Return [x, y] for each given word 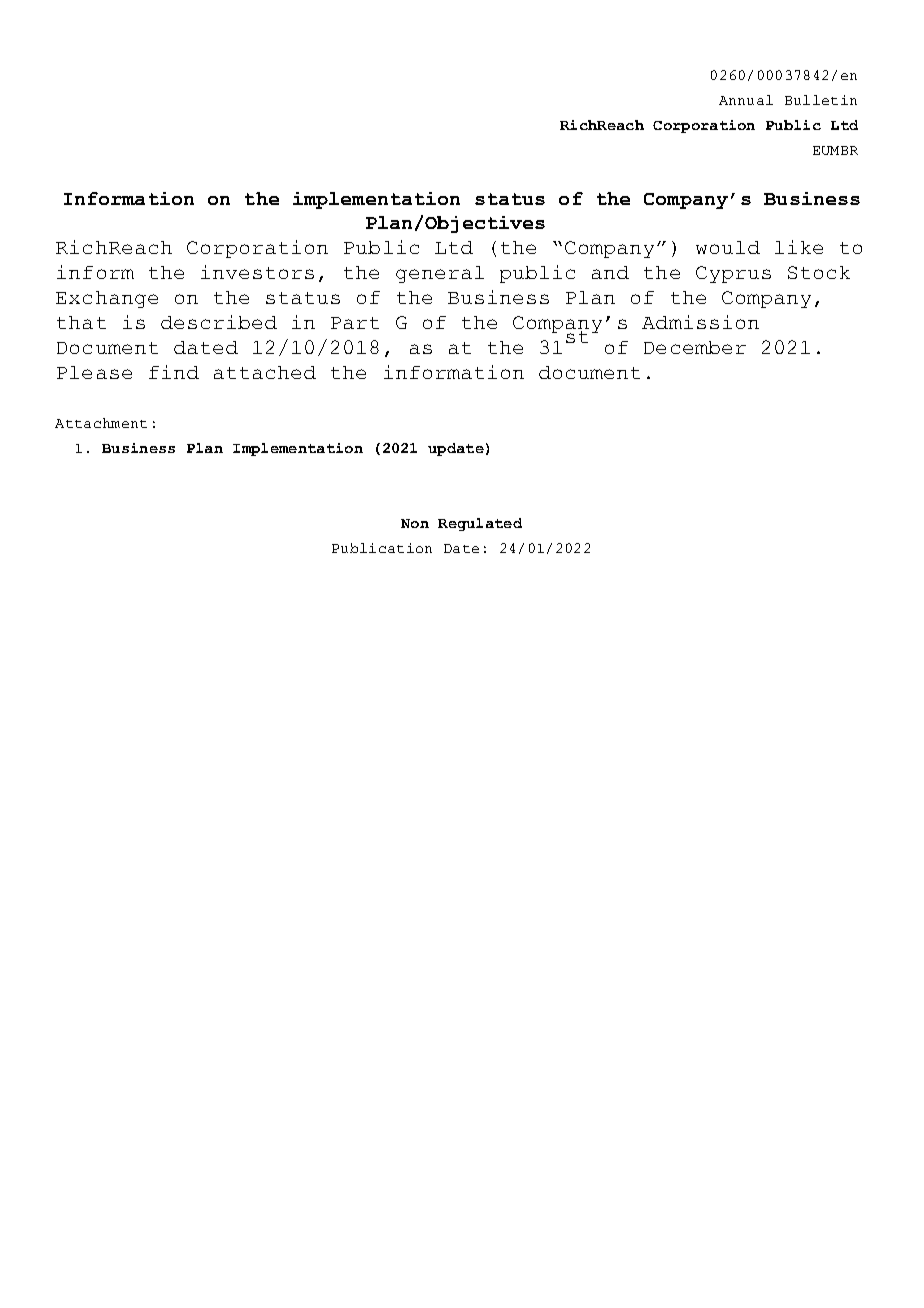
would [728, 247]
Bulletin [821, 100]
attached [265, 372]
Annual [746, 100]
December [695, 347]
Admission [700, 322]
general [440, 274]
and [610, 272]
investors [257, 272]
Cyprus [733, 274]
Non [415, 523]
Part [355, 323]
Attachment [101, 423]
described [219, 322]
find [174, 372]
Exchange [107, 299]
